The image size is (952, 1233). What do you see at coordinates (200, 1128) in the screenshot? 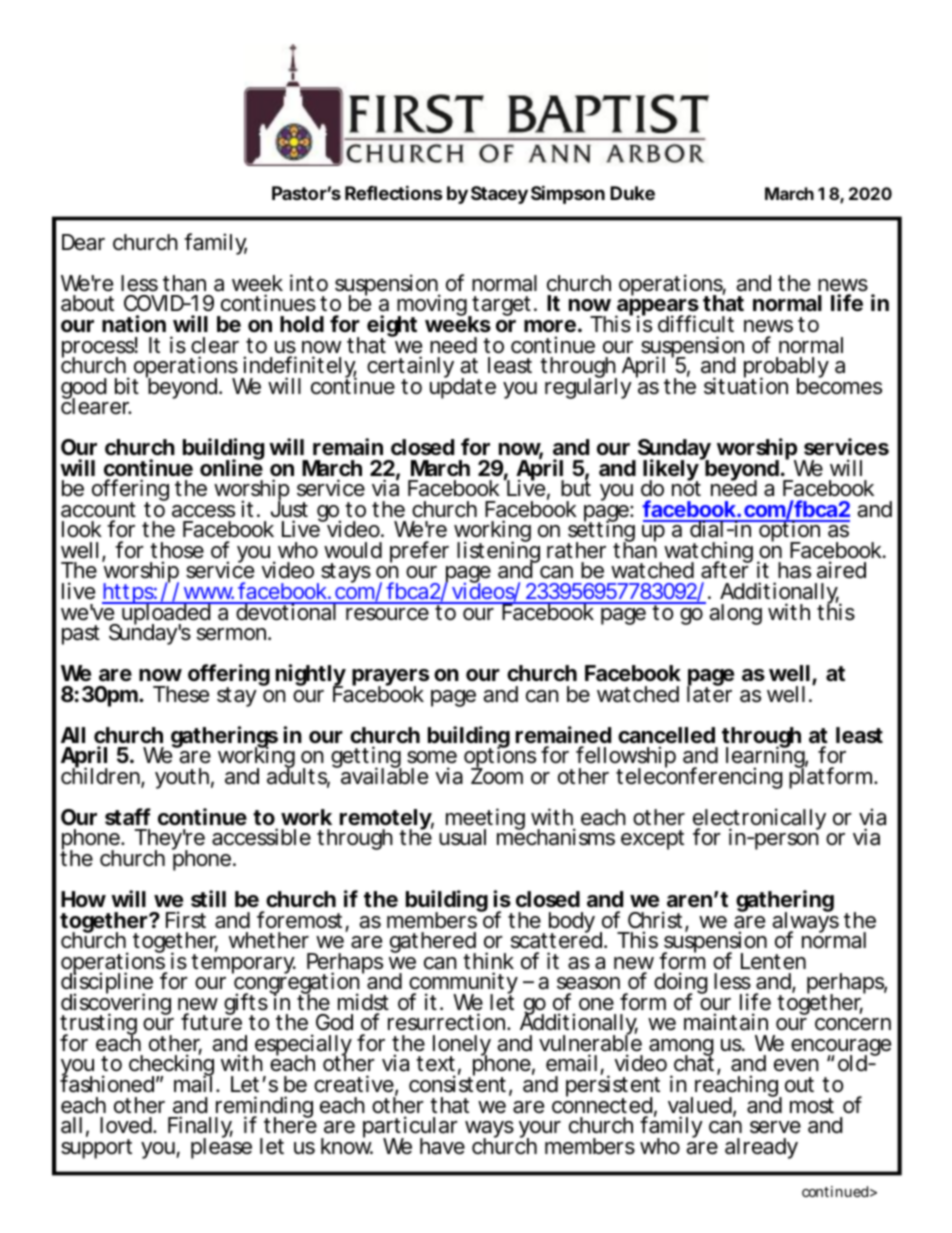
I see `Finally` at bounding box center [200, 1128].
